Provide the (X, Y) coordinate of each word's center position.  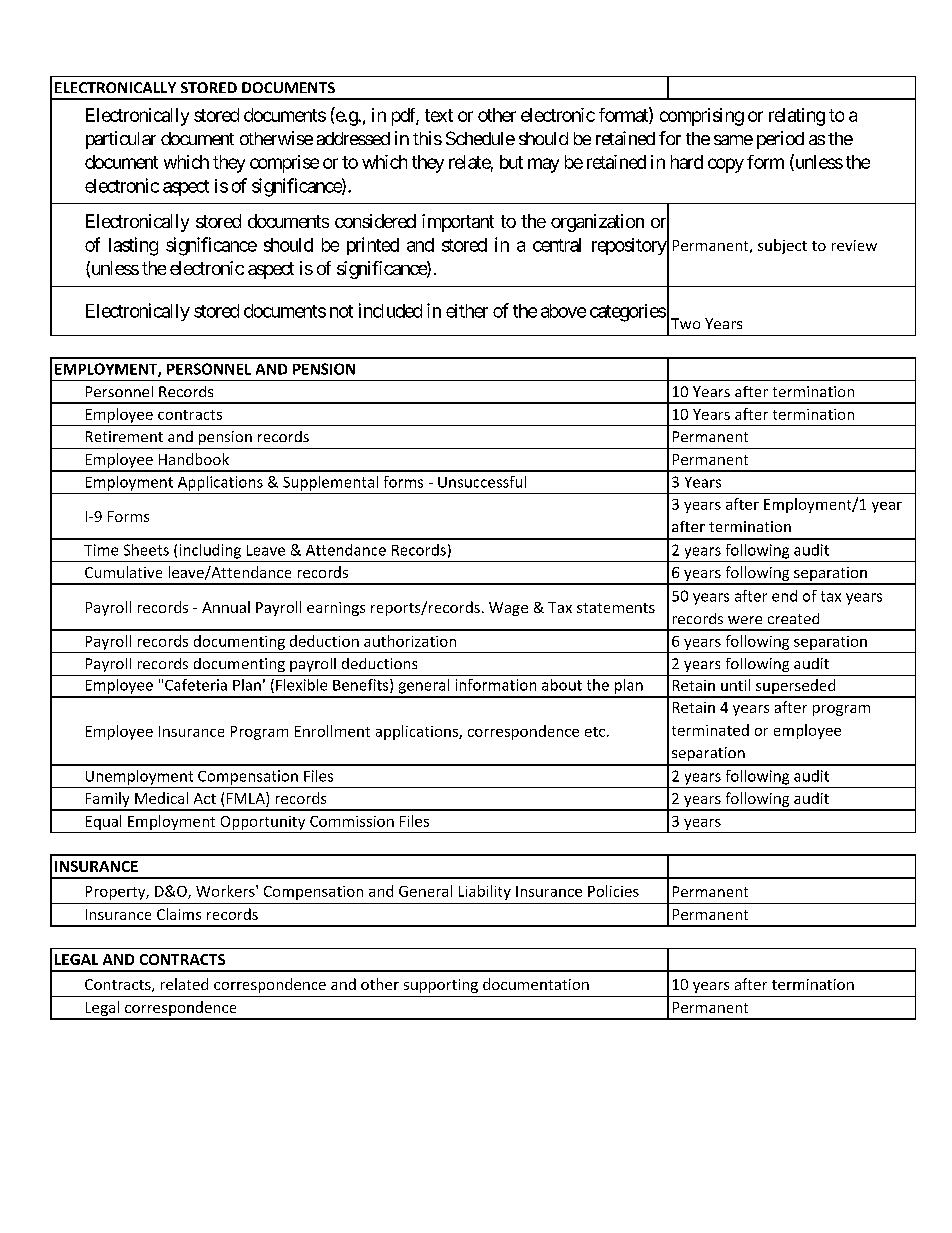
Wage (508, 609)
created (793, 618)
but (511, 162)
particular (121, 140)
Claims (179, 914)
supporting (441, 986)
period (780, 140)
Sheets (146, 550)
